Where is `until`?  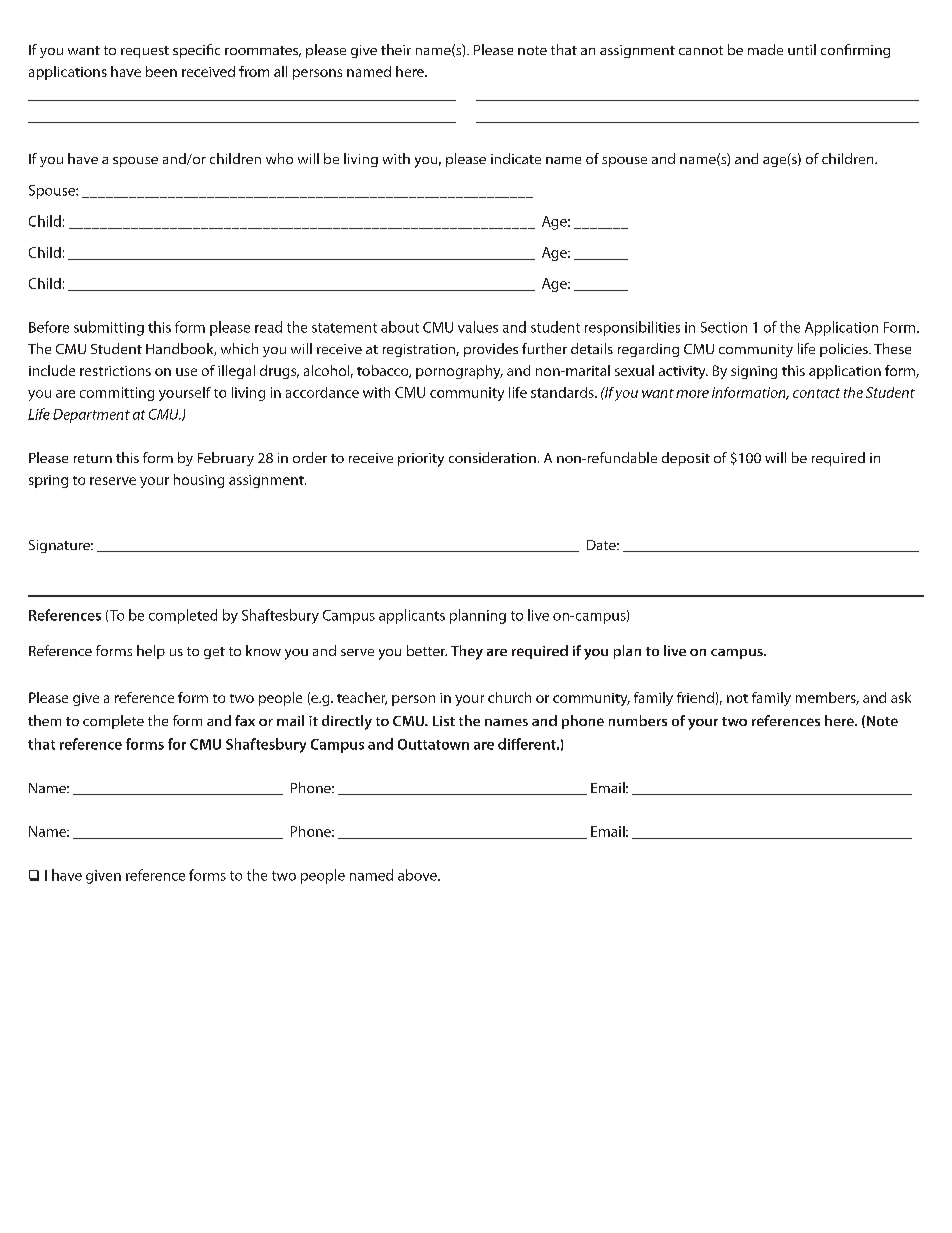
until is located at coordinates (802, 49).
